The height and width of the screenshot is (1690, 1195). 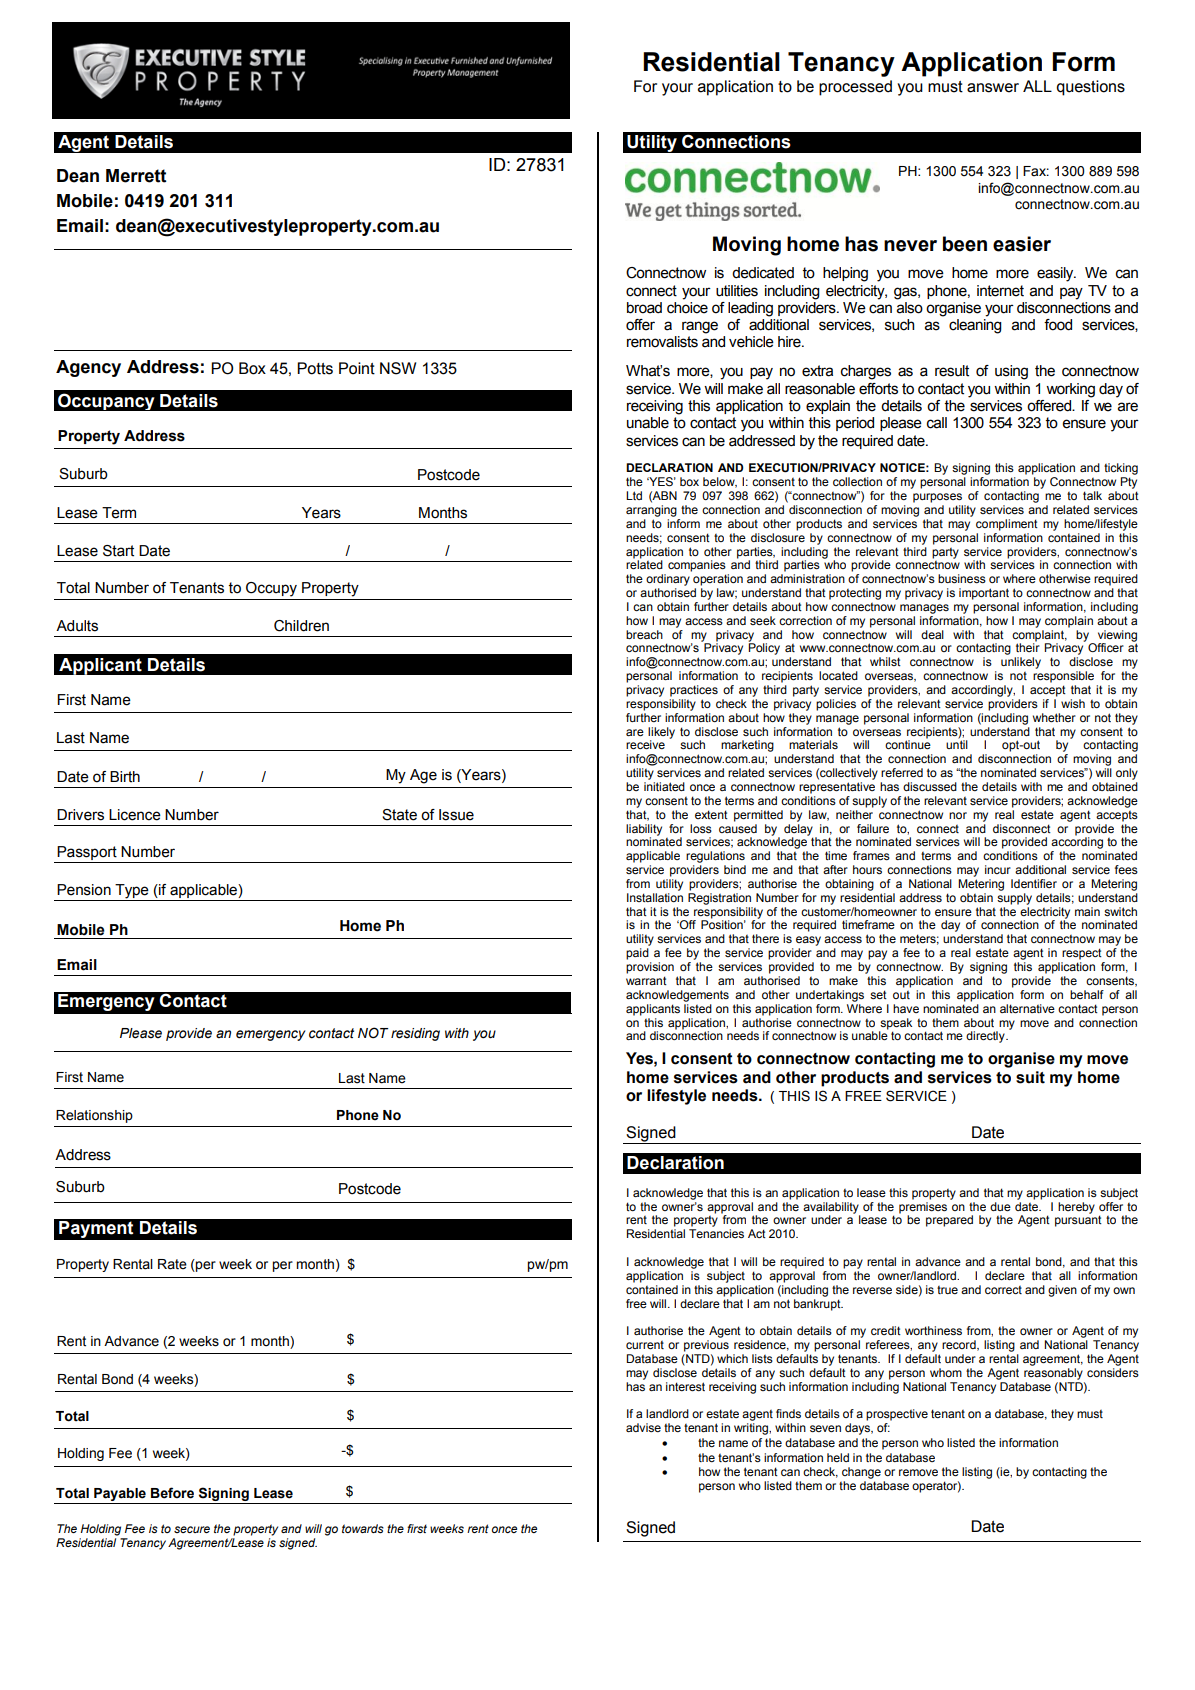 What do you see at coordinates (643, 1427) in the screenshot?
I see `advise` at bounding box center [643, 1427].
